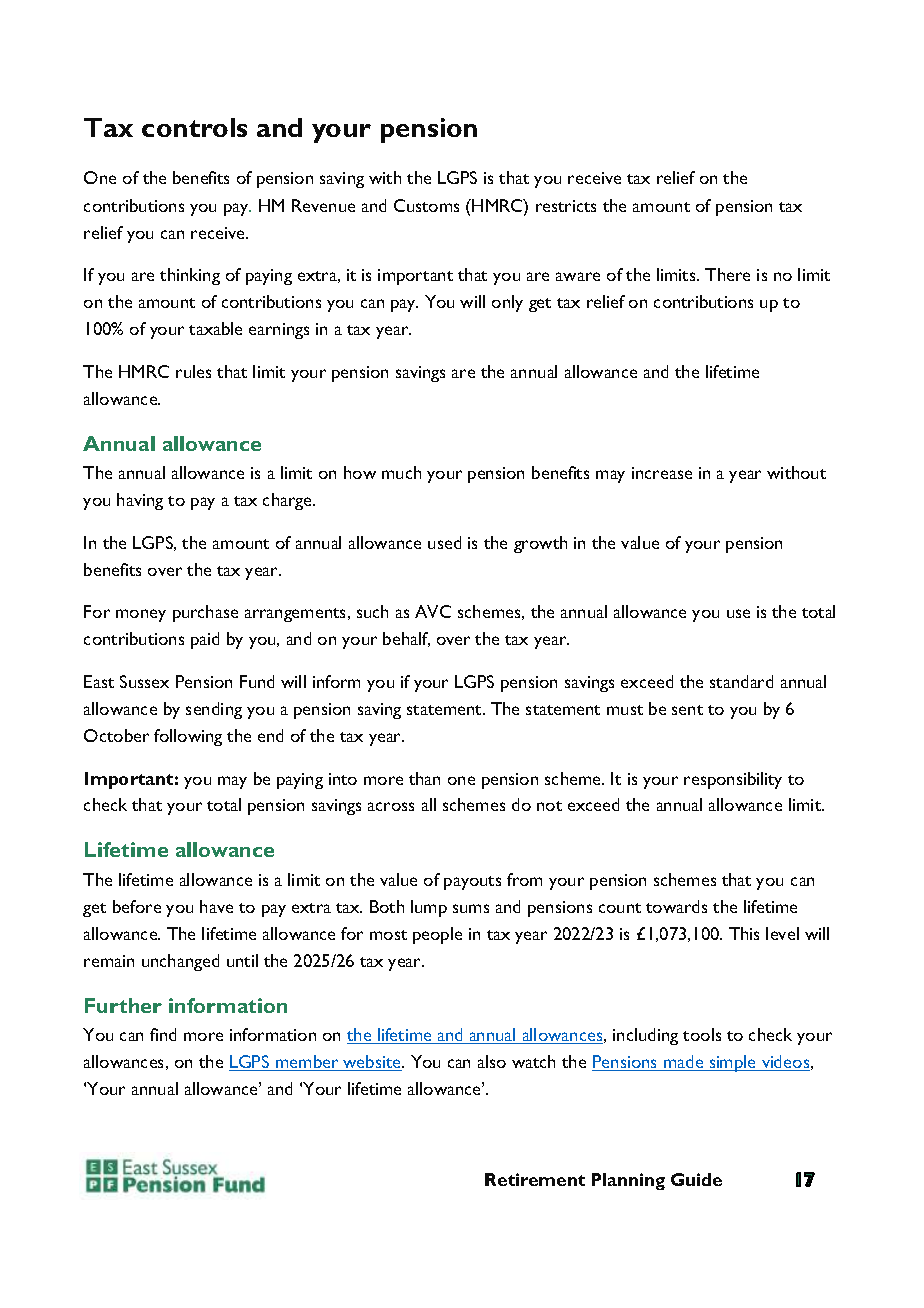 This page has height=1308, width=924. Describe the element at coordinates (426, 205) in the page. I see `Customs` at that location.
